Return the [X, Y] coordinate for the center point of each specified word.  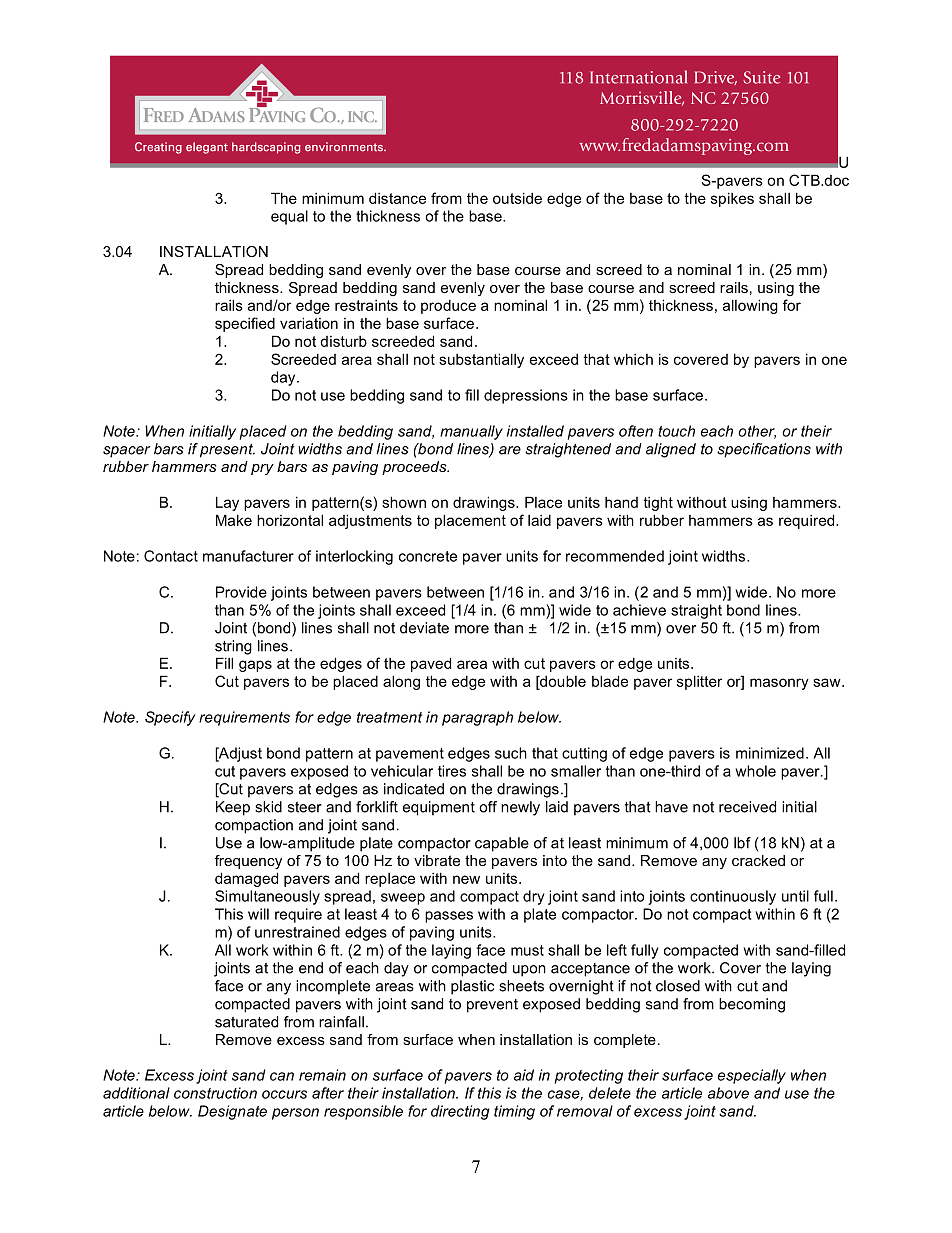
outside [517, 198]
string [233, 647]
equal [289, 217]
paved [431, 664]
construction [215, 1093]
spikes [732, 199]
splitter [699, 682]
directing [460, 1112]
